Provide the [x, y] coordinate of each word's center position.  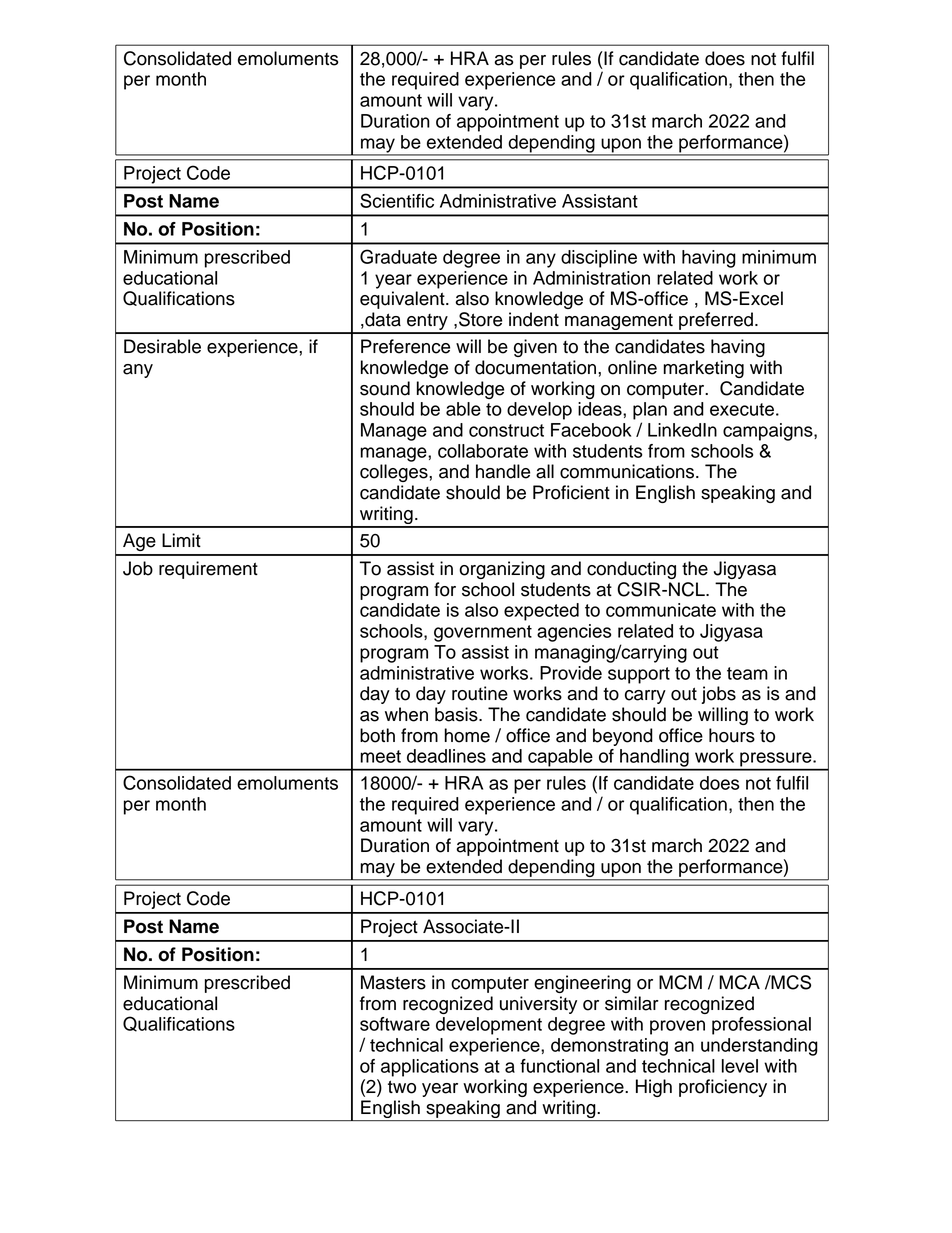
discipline [599, 259]
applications [430, 1068]
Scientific [397, 200]
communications [628, 471]
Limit [181, 540]
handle [503, 471]
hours [732, 735]
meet [380, 756]
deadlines [446, 756]
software [395, 1024]
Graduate [398, 256]
